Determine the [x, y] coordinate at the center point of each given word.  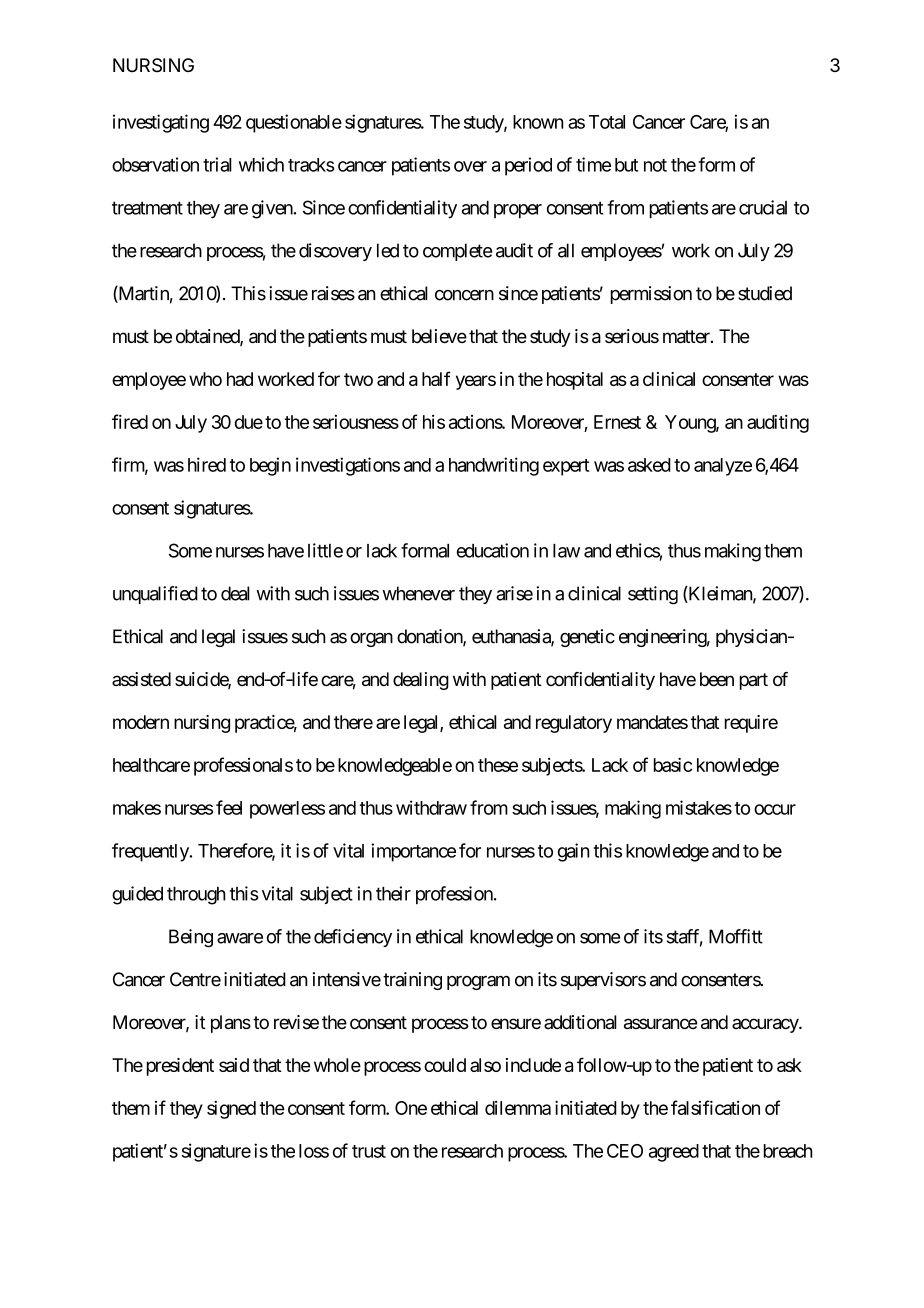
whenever [418, 593]
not [655, 165]
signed [231, 1110]
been [717, 679]
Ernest [617, 422]
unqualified [155, 595]
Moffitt [736, 936]
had [240, 379]
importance [414, 852]
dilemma [518, 1108]
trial [217, 164]
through [196, 896]
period [528, 166]
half [436, 378]
